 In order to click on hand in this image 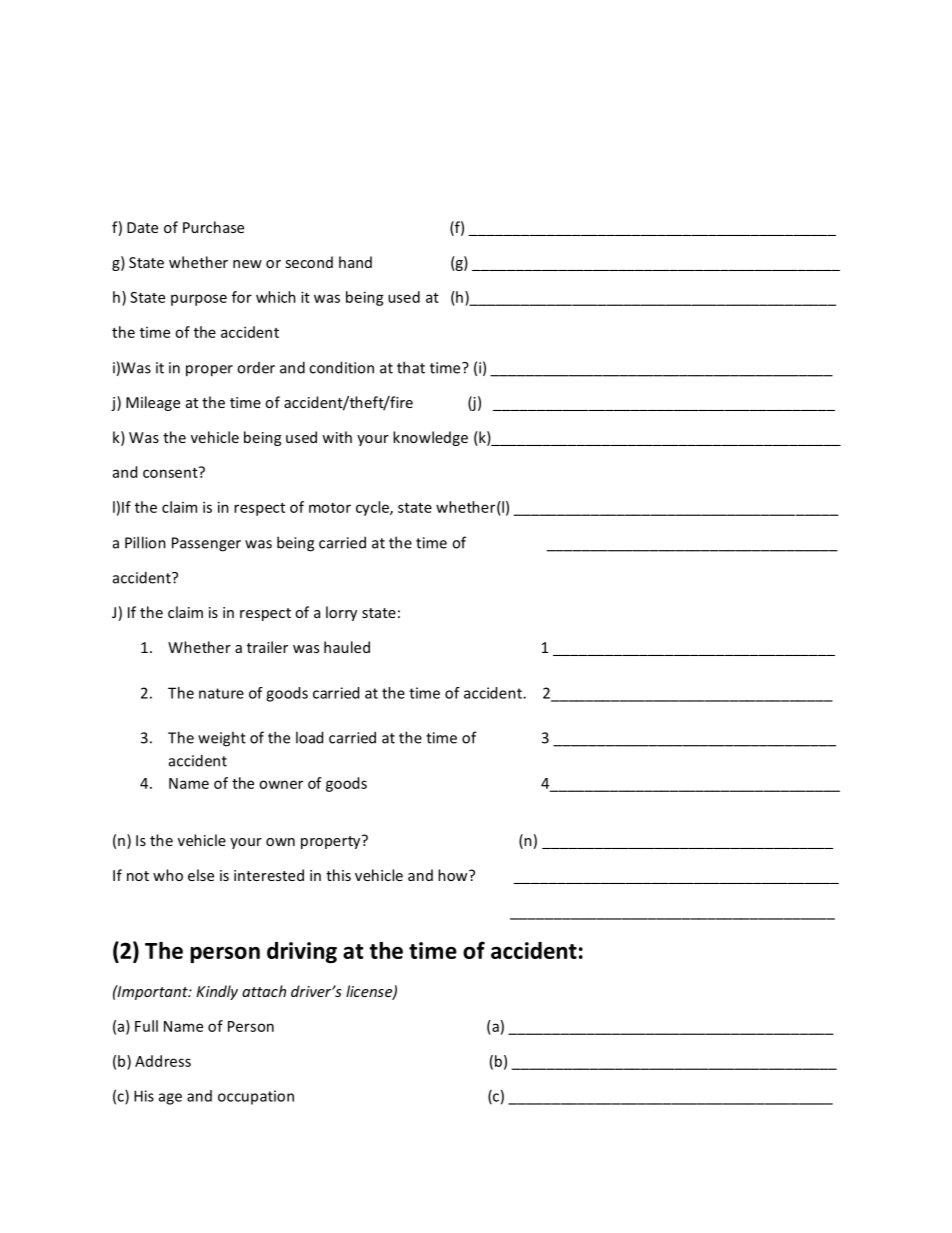, I will do `click(355, 262)`.
